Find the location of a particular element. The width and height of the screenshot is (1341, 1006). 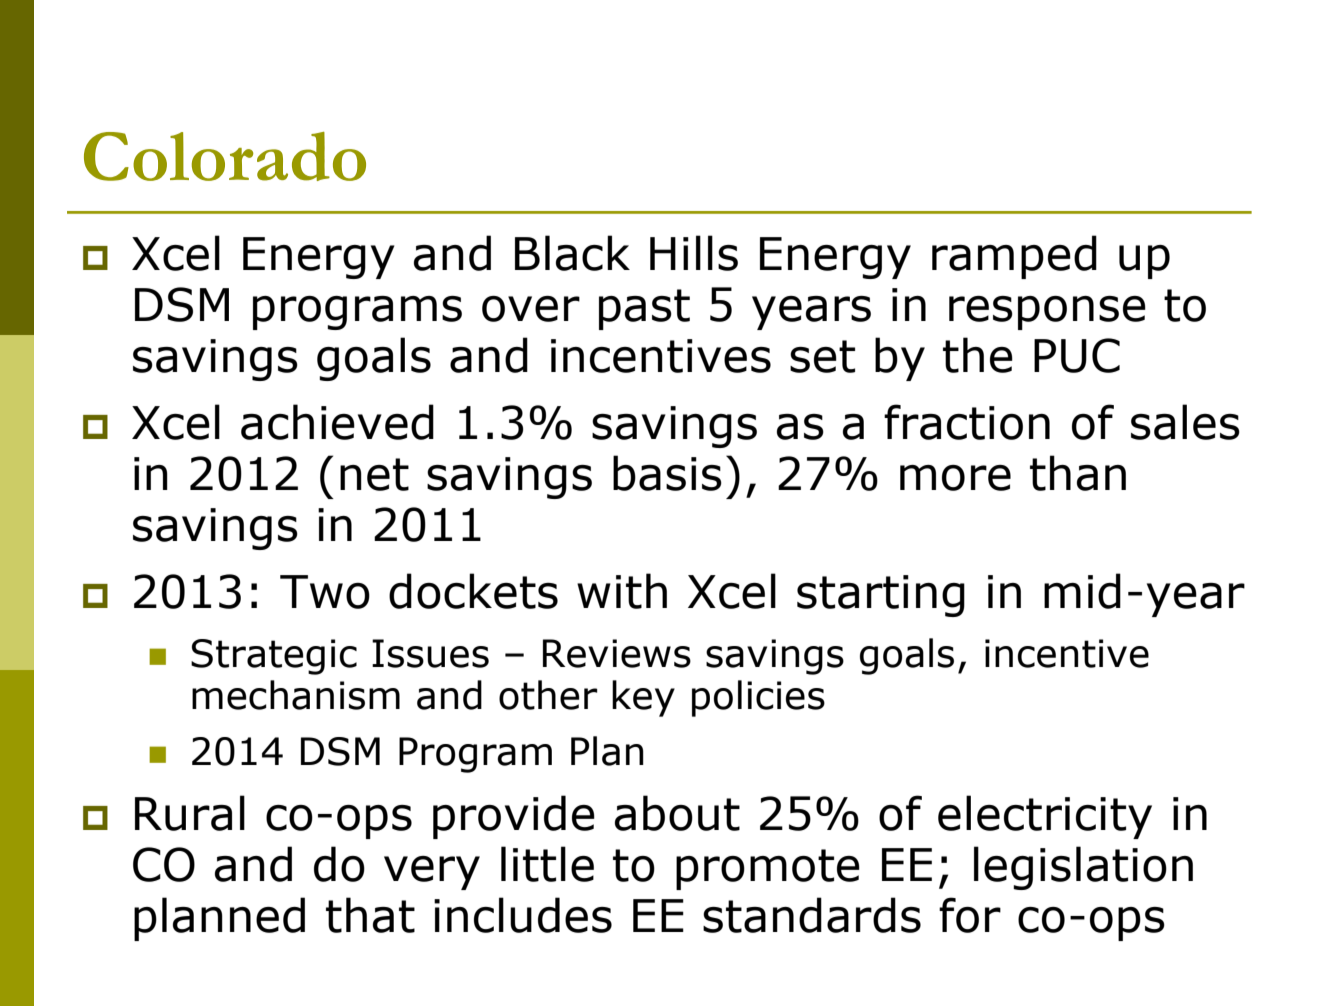

Hills is located at coordinates (694, 253).
